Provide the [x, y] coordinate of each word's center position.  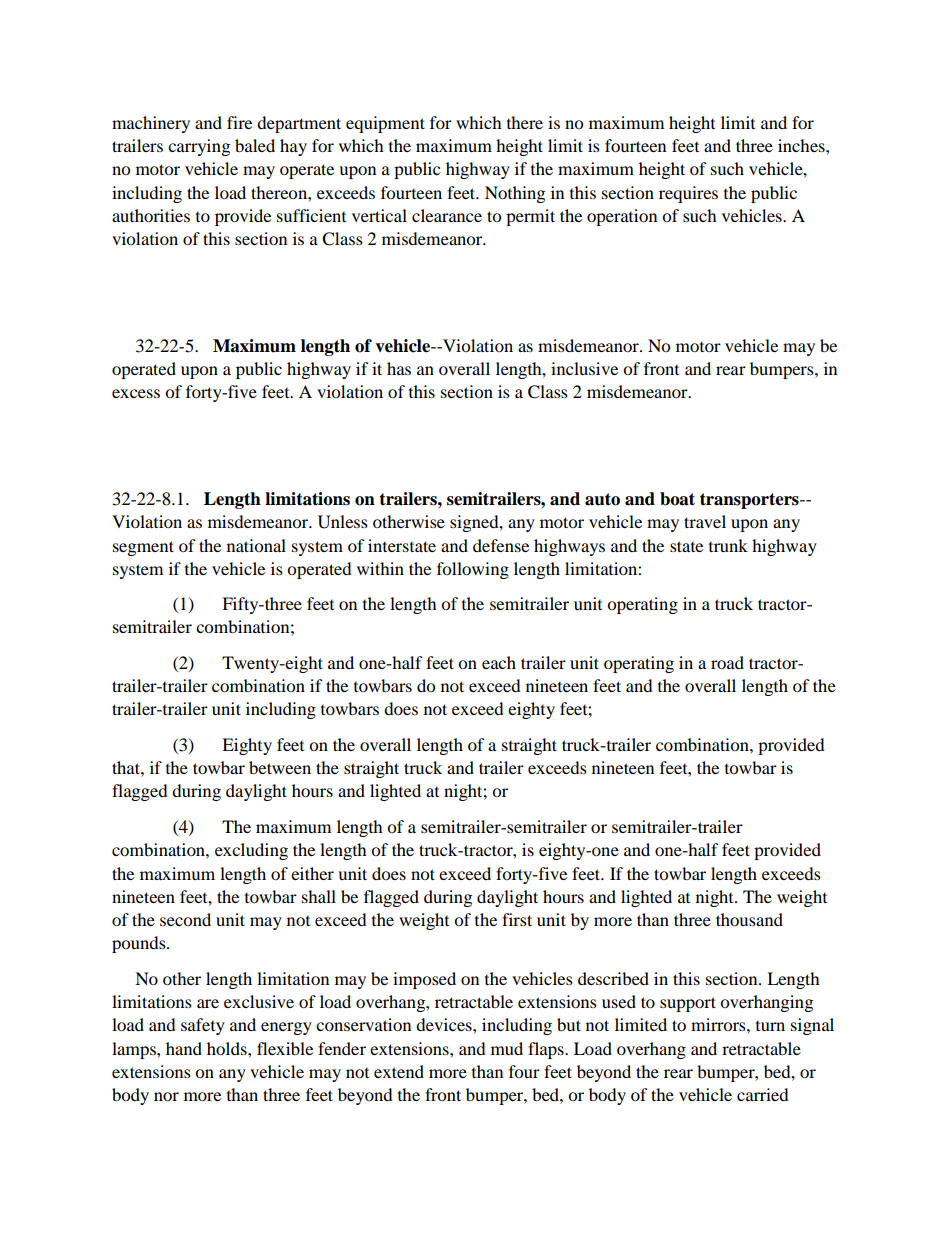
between [280, 767]
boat [677, 499]
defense [501, 545]
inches [802, 145]
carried [763, 1094]
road [727, 662]
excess [136, 393]
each [499, 662]
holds [228, 1048]
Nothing [515, 194]
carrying [199, 147]
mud [507, 1048]
